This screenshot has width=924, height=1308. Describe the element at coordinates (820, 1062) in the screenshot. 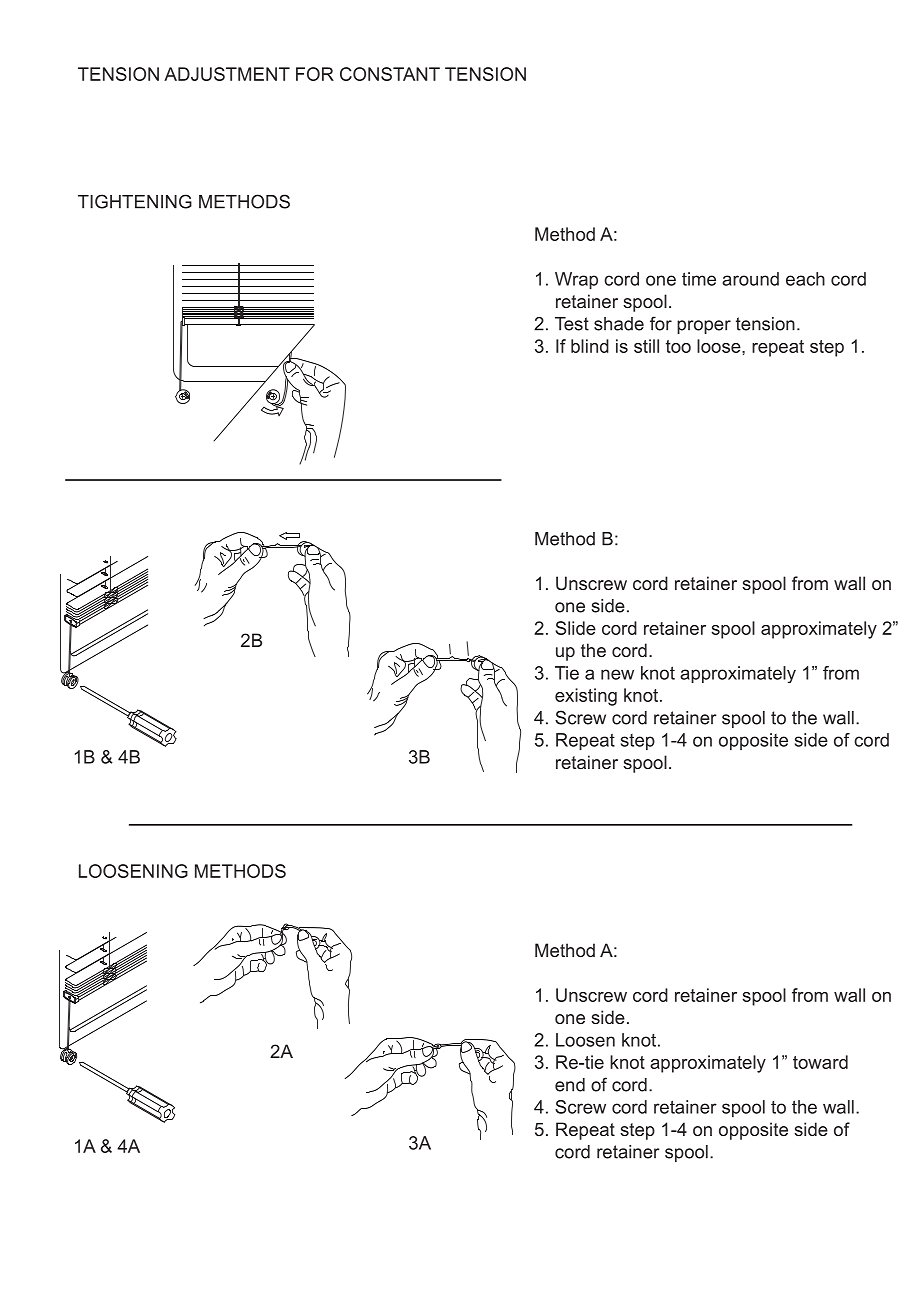

I see `toward` at that location.
